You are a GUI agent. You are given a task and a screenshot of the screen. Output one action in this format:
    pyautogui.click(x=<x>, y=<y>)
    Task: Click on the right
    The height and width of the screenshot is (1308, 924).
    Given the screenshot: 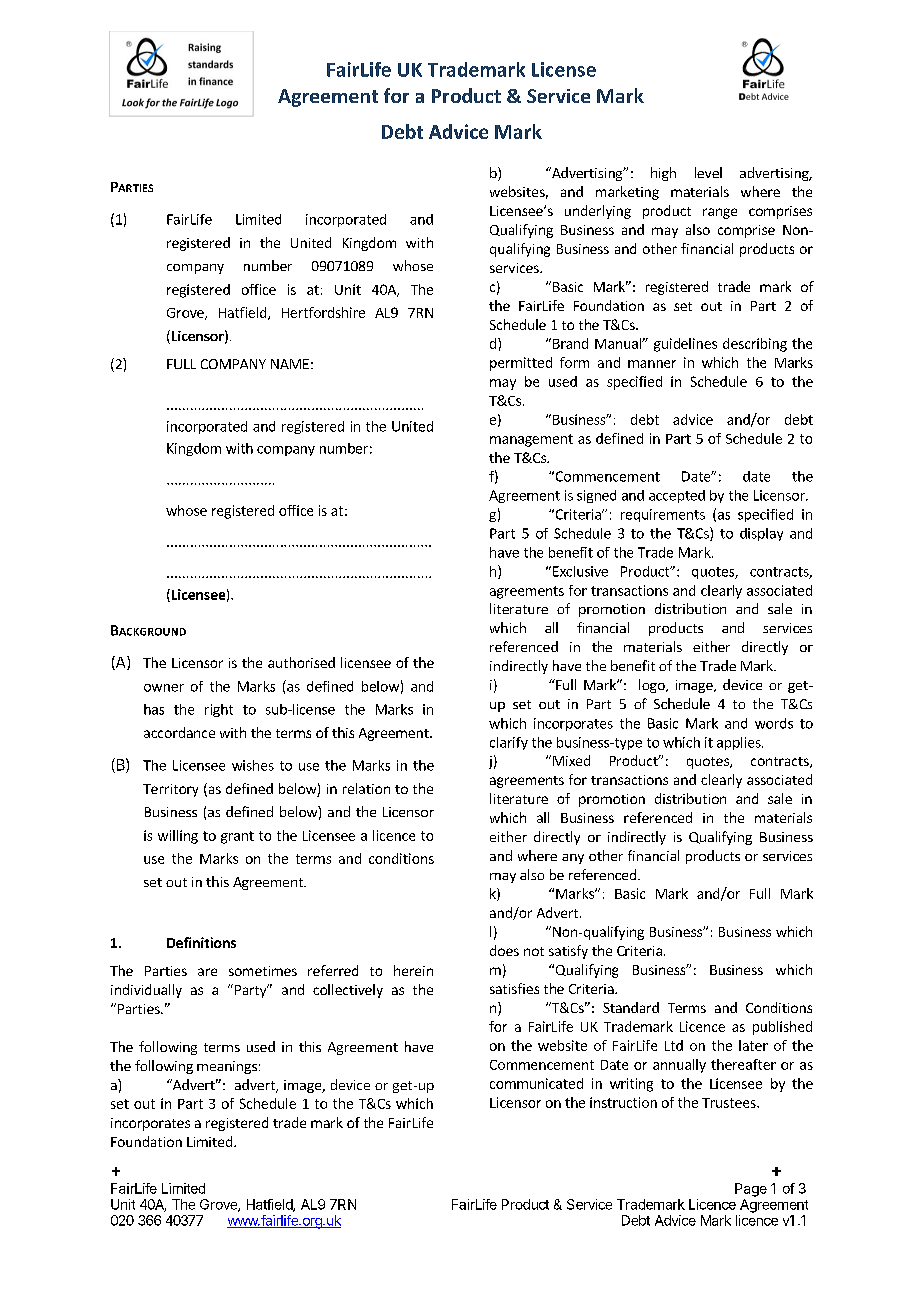 What is the action you would take?
    pyautogui.click(x=219, y=710)
